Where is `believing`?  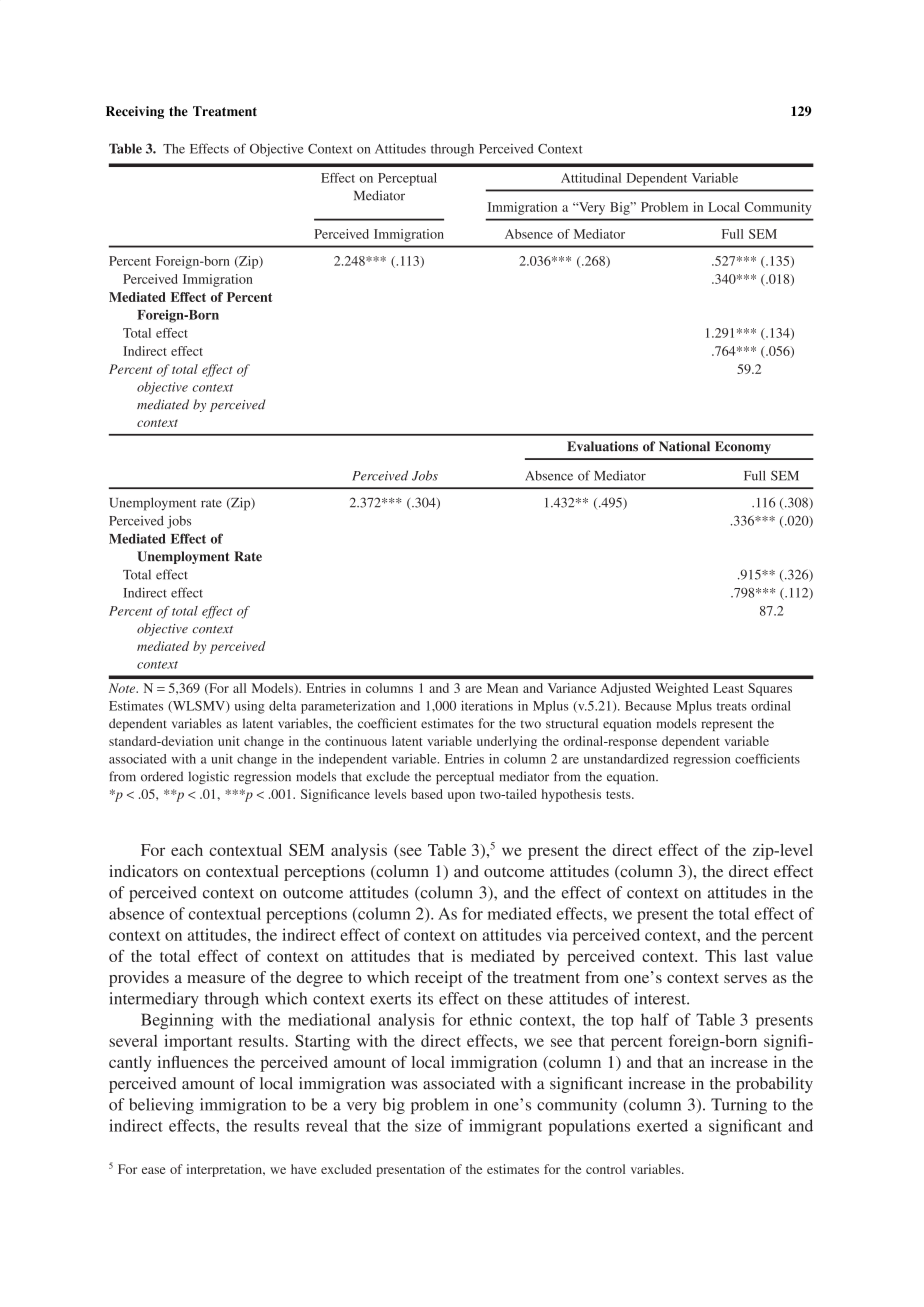
believing is located at coordinates (161, 1106).
